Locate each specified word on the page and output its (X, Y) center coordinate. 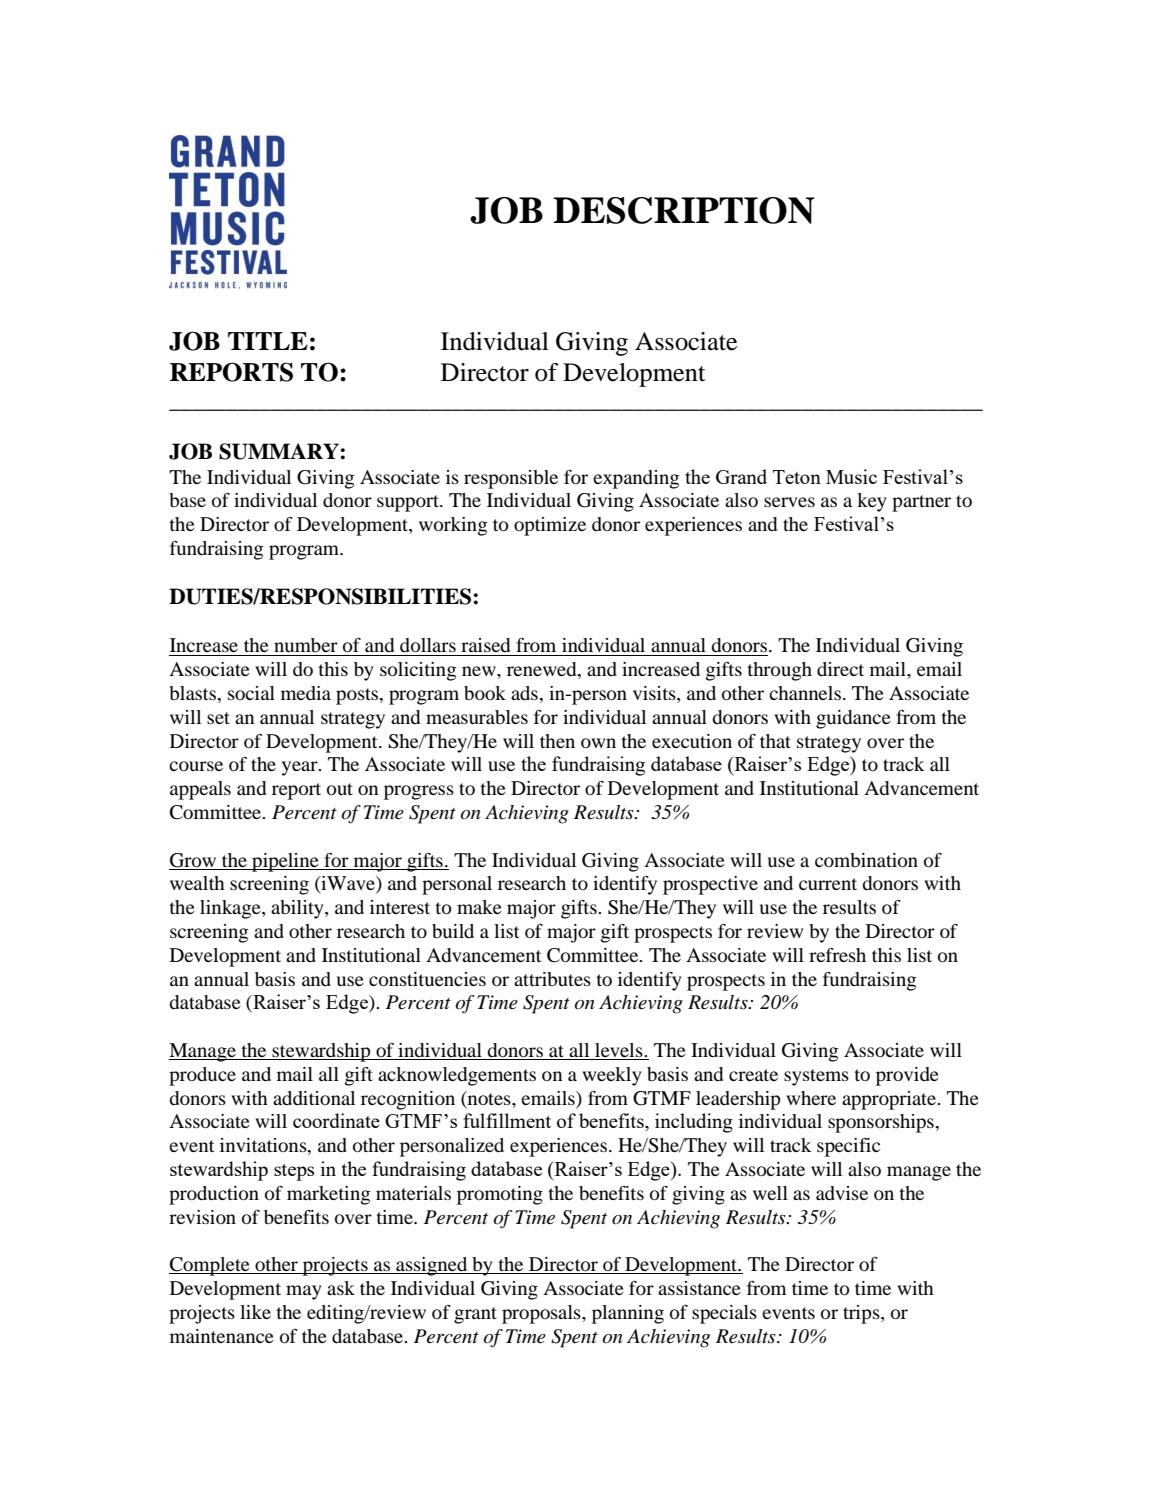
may (304, 1292)
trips (862, 1314)
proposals (542, 1314)
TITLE (268, 341)
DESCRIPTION (684, 210)
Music (851, 476)
